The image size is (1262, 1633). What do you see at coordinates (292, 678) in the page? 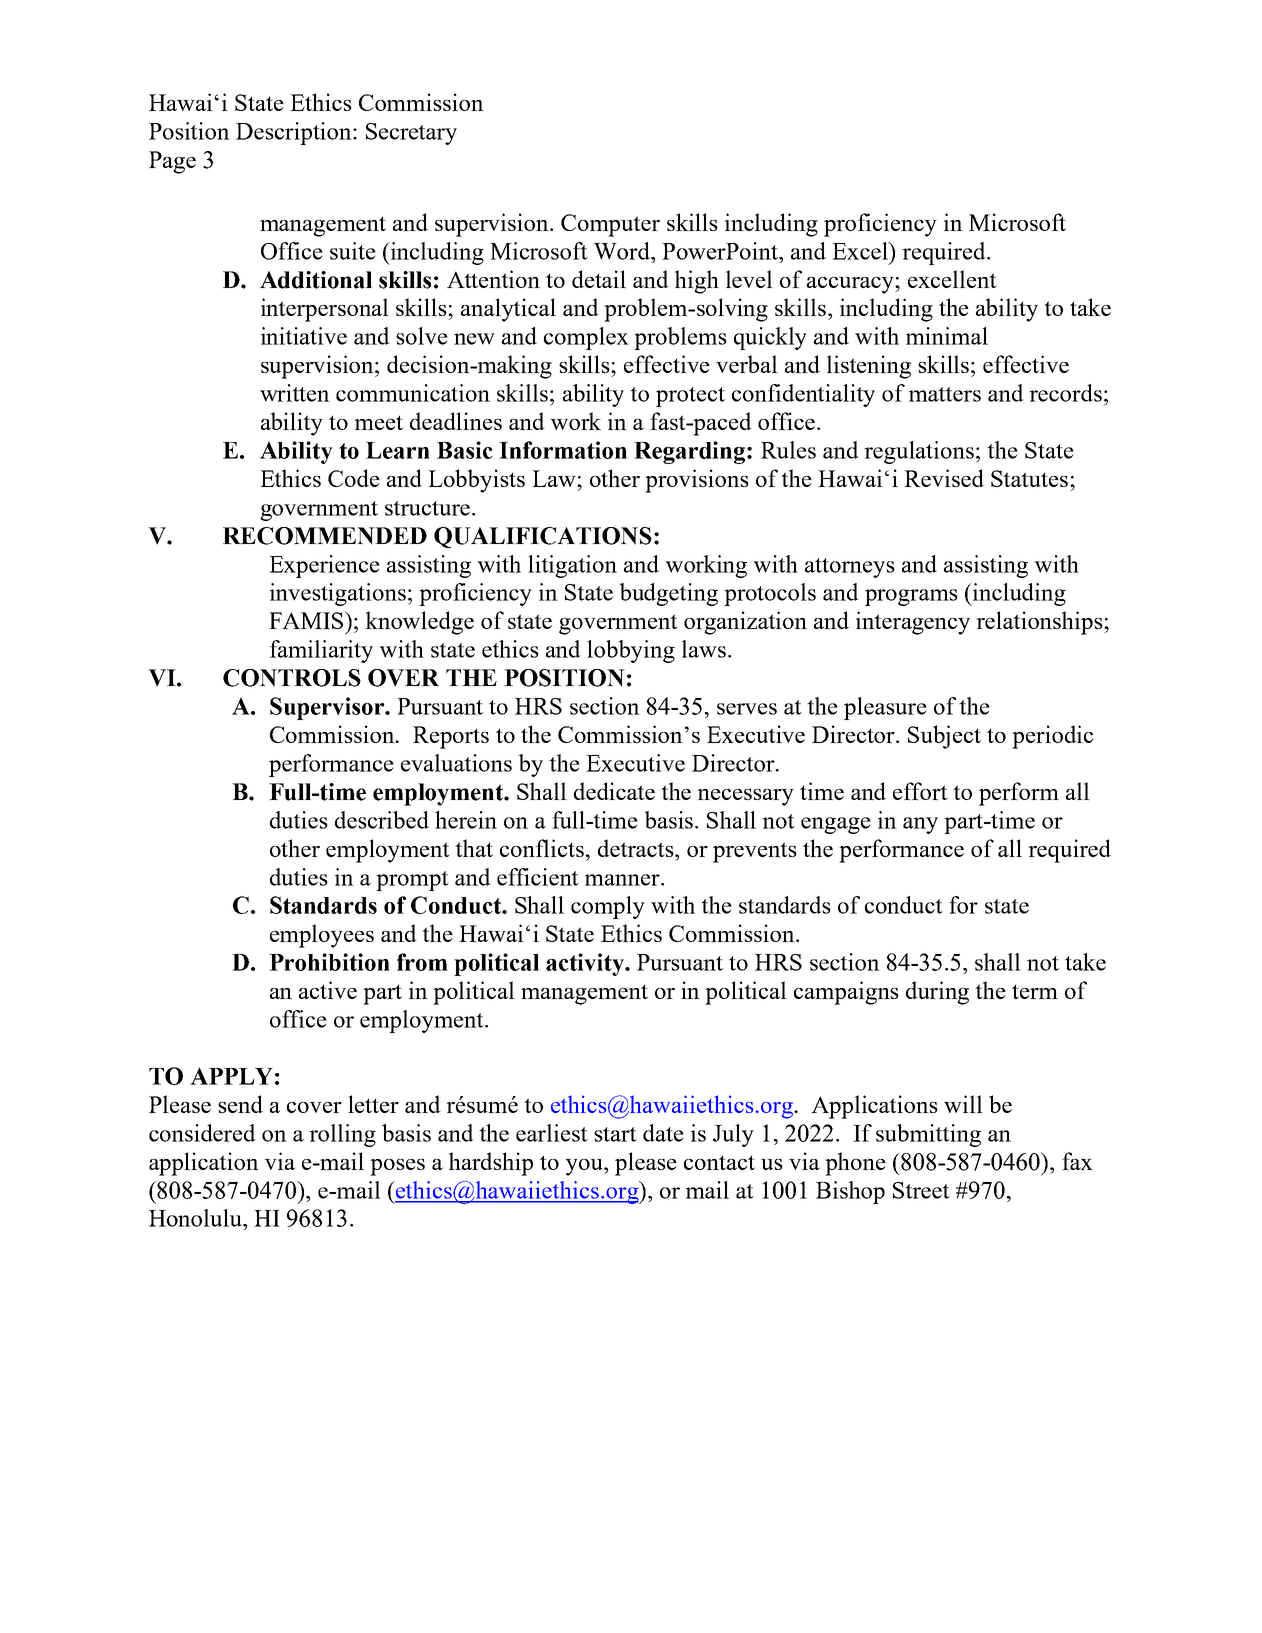
I see `CONTROLS` at bounding box center [292, 678].
